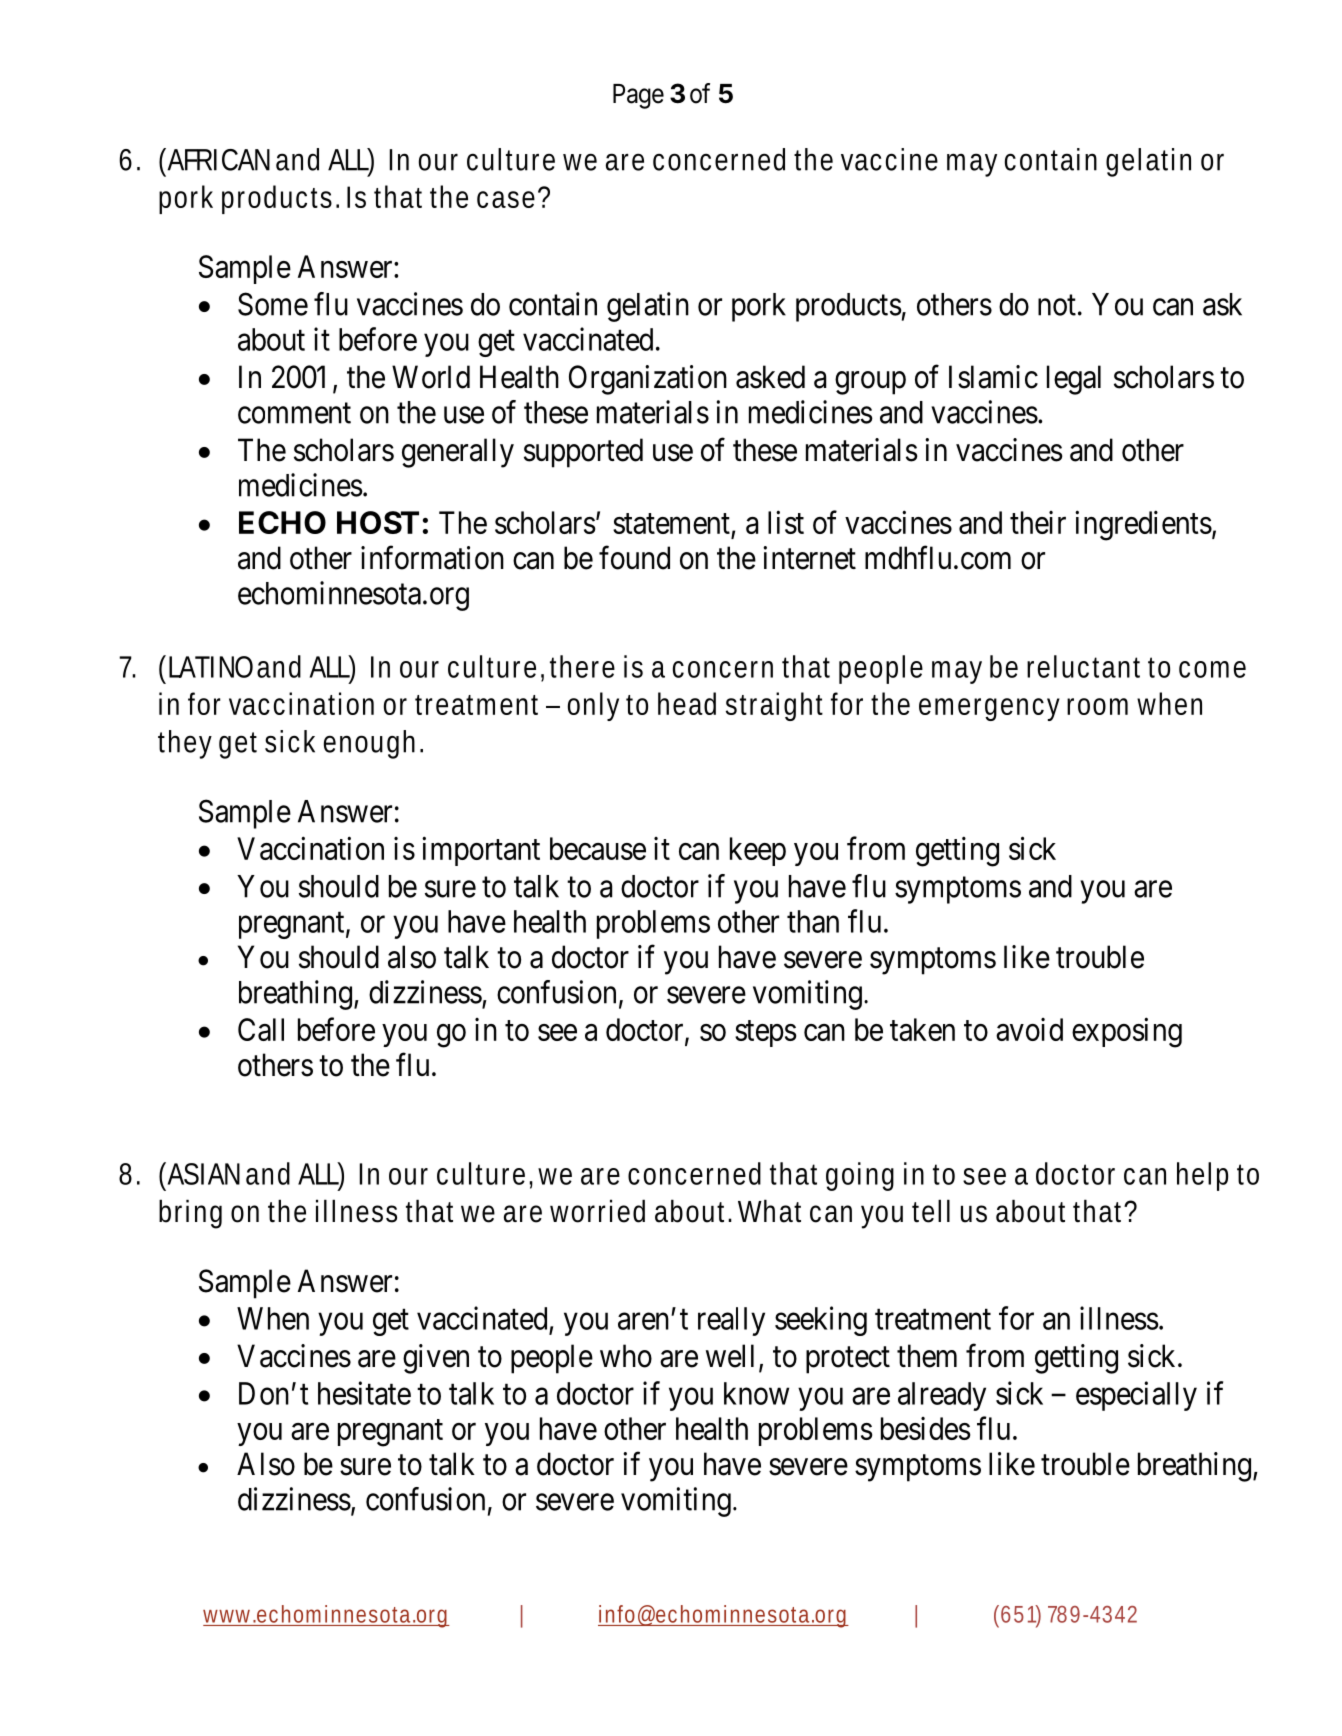 This screenshot has height=1736, width=1342. Describe the element at coordinates (1097, 706) in the screenshot. I see `room` at that location.
